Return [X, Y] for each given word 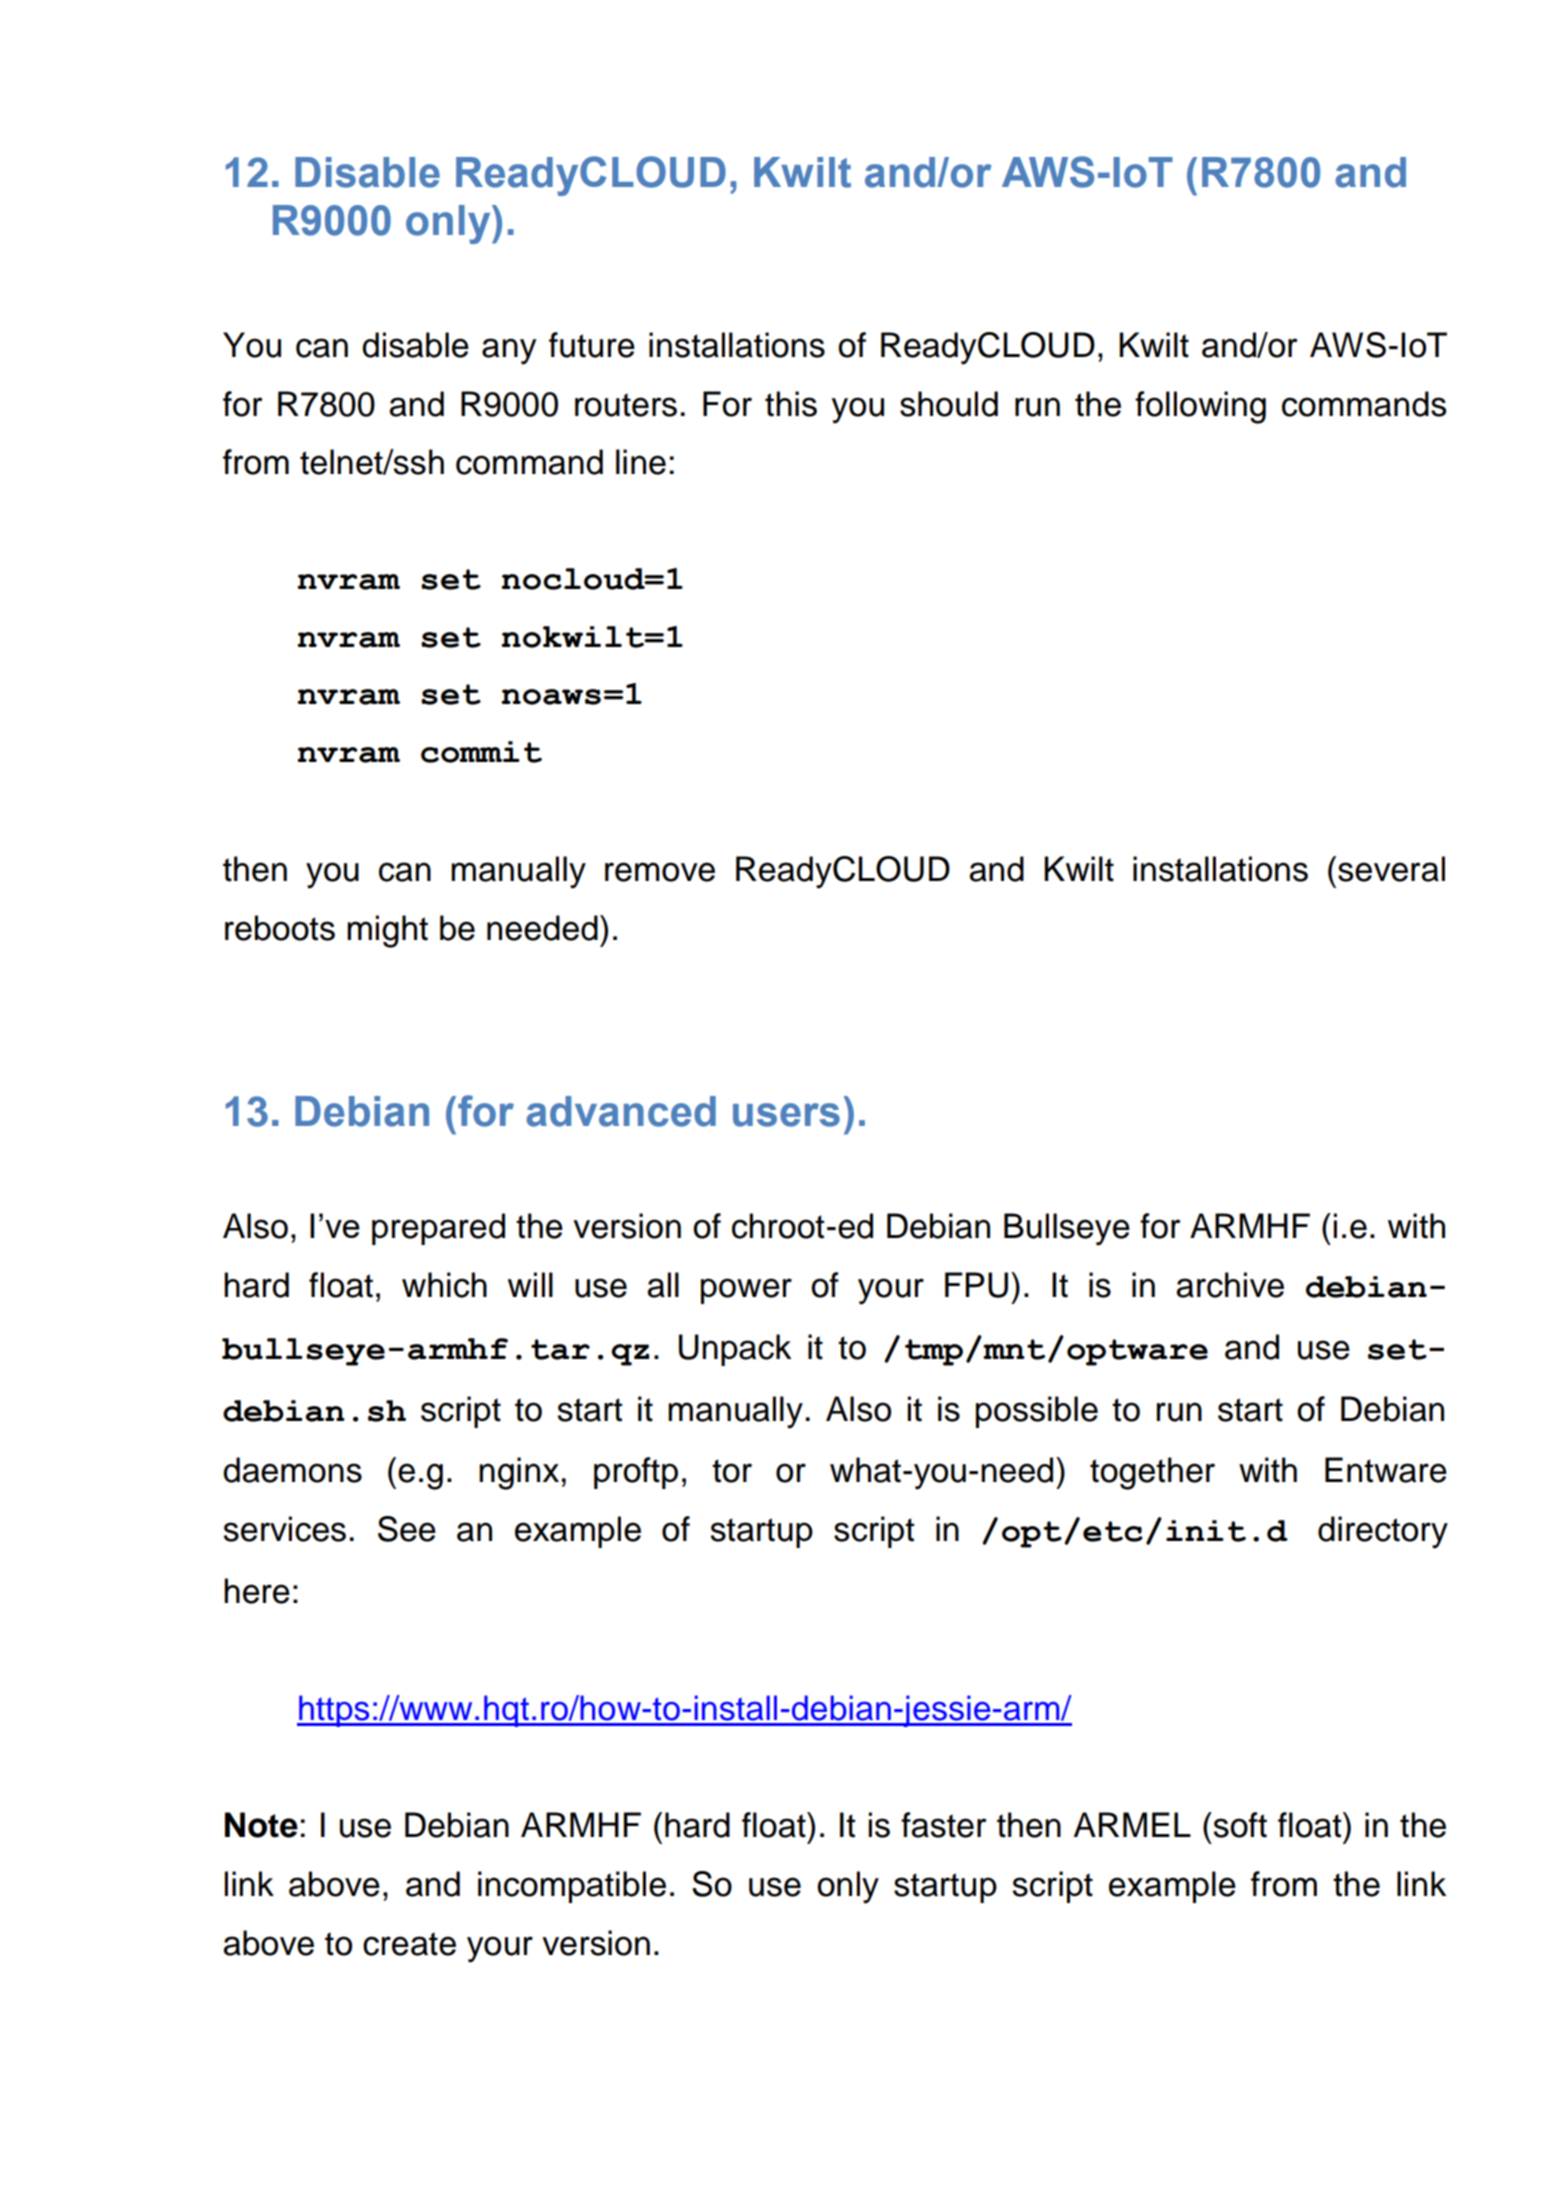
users [786, 1115]
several [1391, 869]
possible [1037, 1412]
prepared [438, 1229]
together [1152, 1473]
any [509, 351]
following [1200, 407]
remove [660, 872]
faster [943, 1825]
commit [481, 752]
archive [1230, 1285]
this [791, 404]
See [407, 1529]
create [409, 1944]
